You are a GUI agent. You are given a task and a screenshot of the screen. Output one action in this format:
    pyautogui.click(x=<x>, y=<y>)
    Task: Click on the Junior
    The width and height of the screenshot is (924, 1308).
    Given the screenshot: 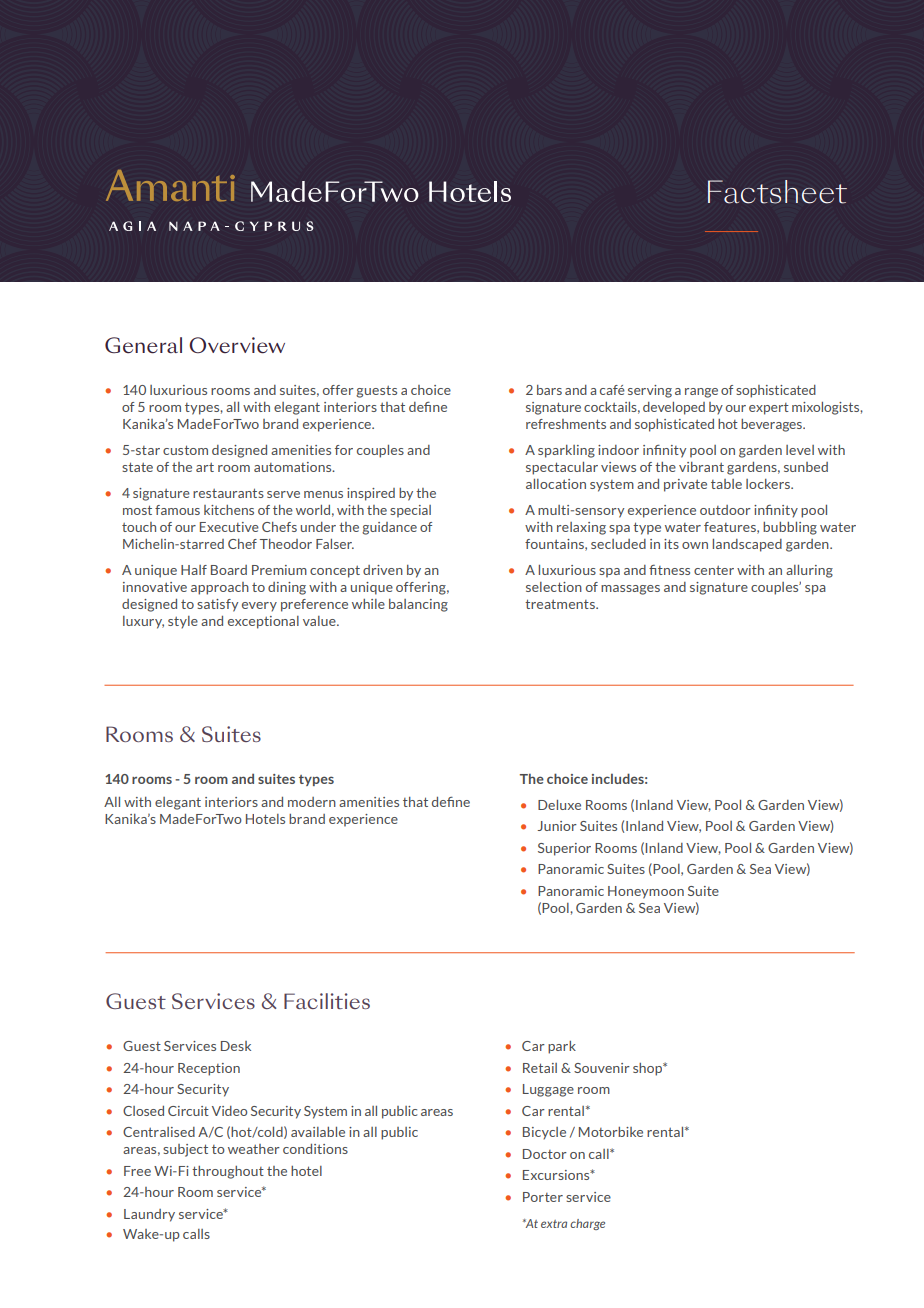 What is the action you would take?
    pyautogui.click(x=557, y=826)
